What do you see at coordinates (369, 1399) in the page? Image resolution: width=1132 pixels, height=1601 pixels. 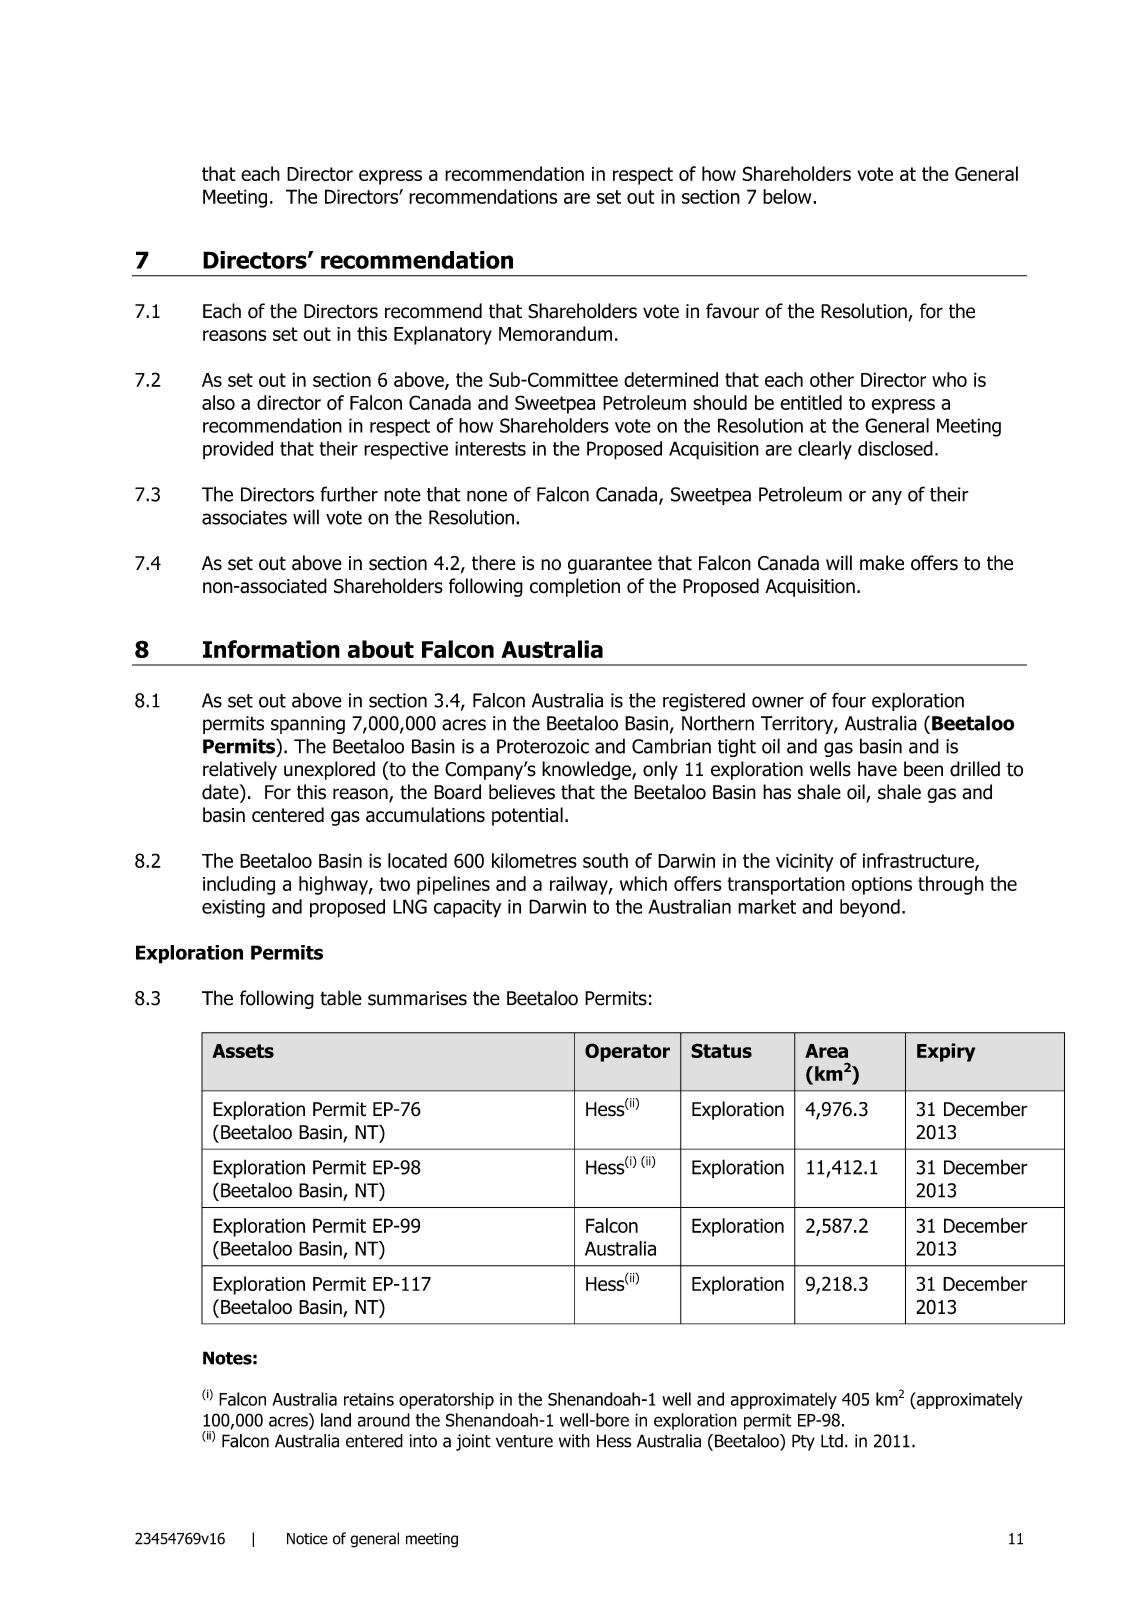 I see `retains` at bounding box center [369, 1399].
